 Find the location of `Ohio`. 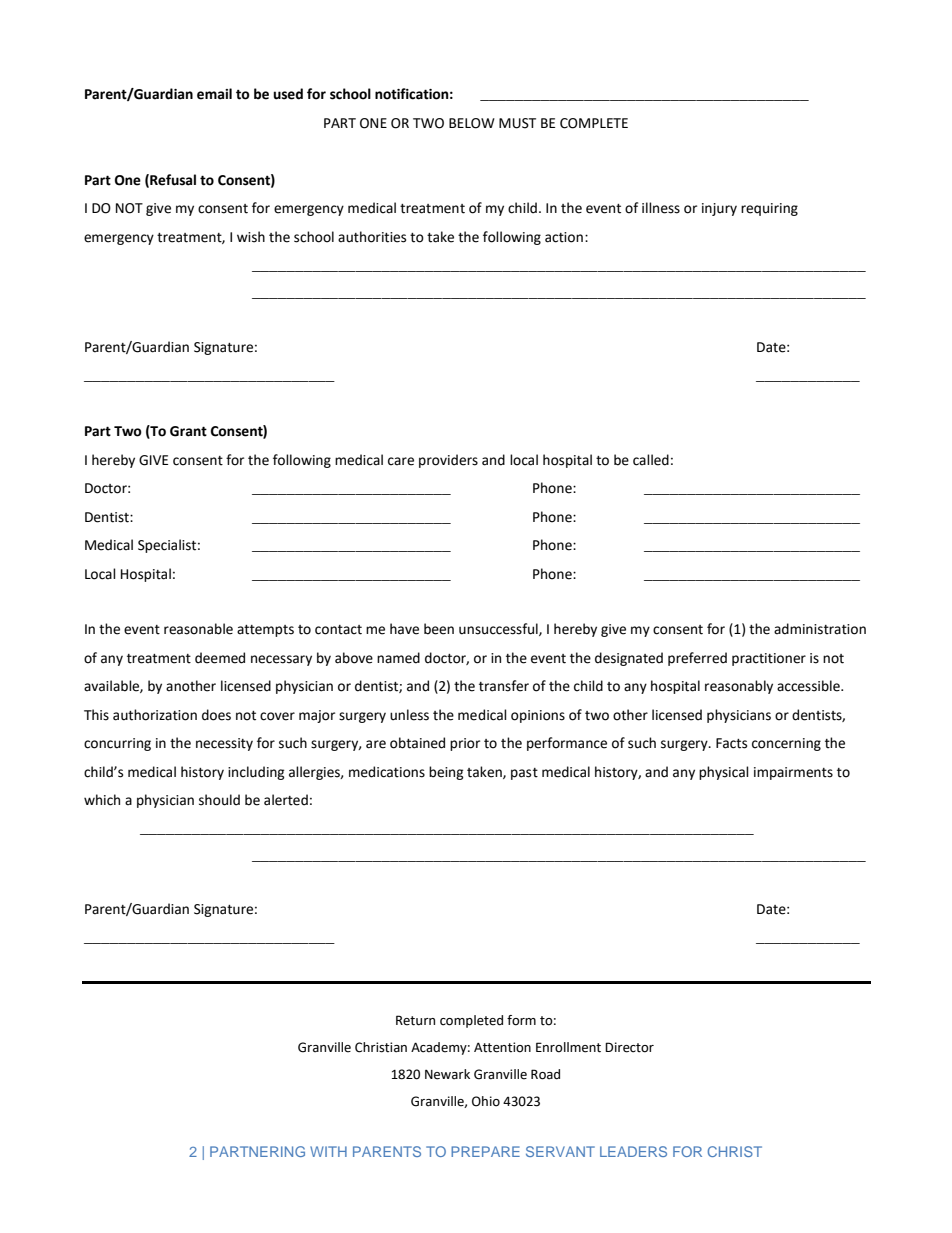

Ohio is located at coordinates (486, 1101).
